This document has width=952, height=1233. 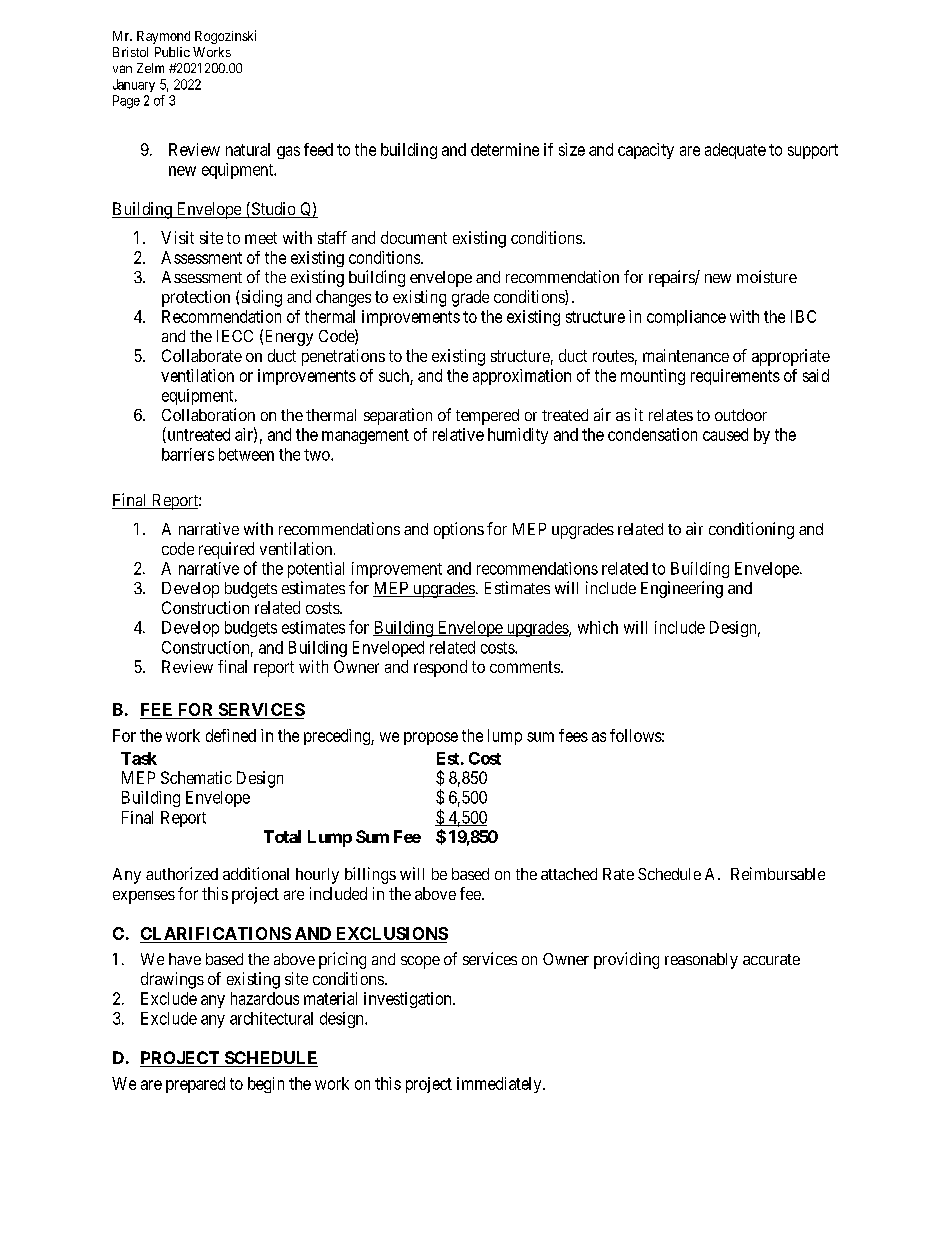 I want to click on options, so click(x=459, y=530).
